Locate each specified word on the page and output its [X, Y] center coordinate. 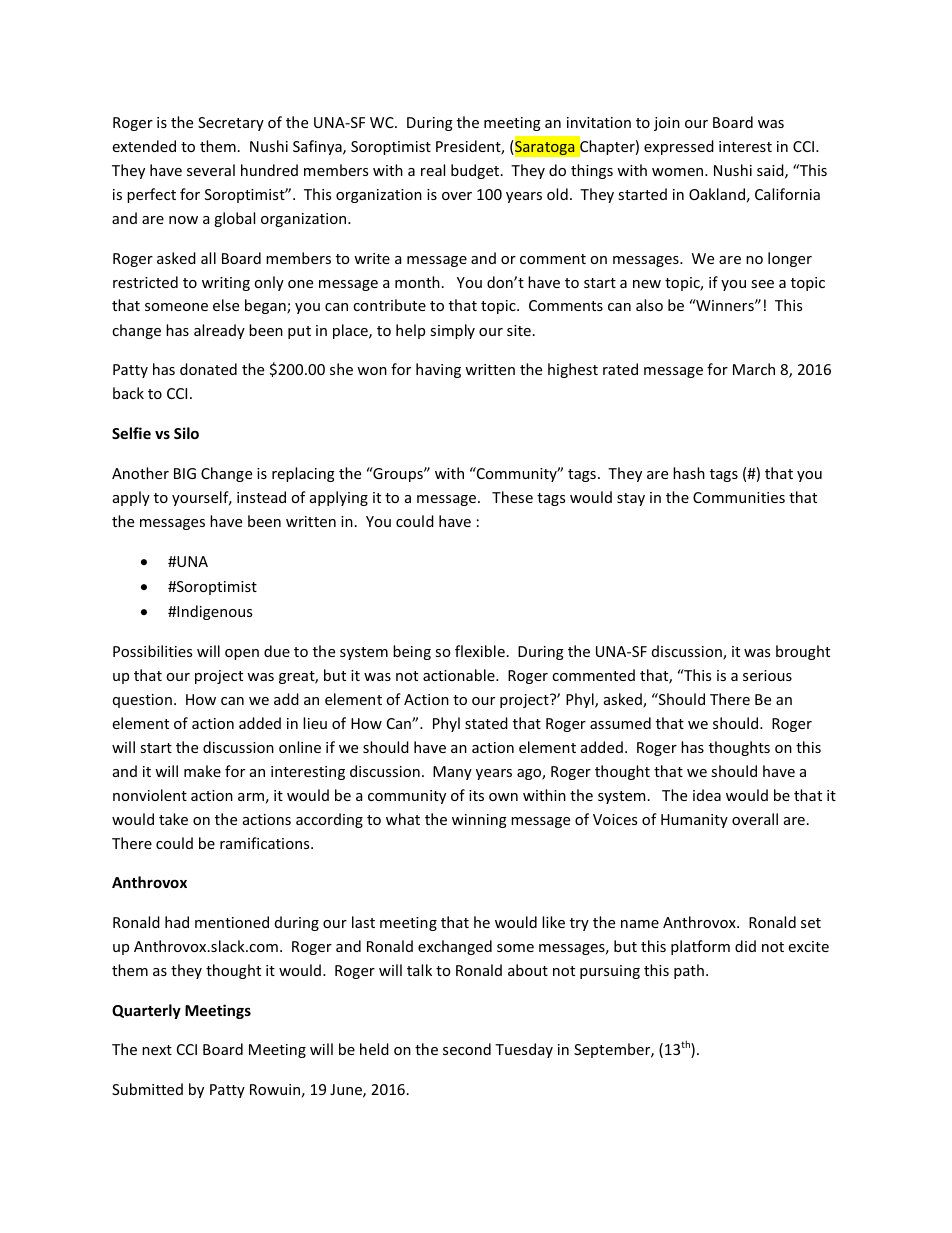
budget [476, 171]
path [689, 971]
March [754, 369]
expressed [679, 147]
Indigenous [213, 612]
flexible [480, 651]
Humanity [694, 821]
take [173, 819]
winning [479, 821]
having [438, 370]
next [157, 1050]
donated [208, 369]
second [467, 1049]
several [211, 170]
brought [803, 652]
